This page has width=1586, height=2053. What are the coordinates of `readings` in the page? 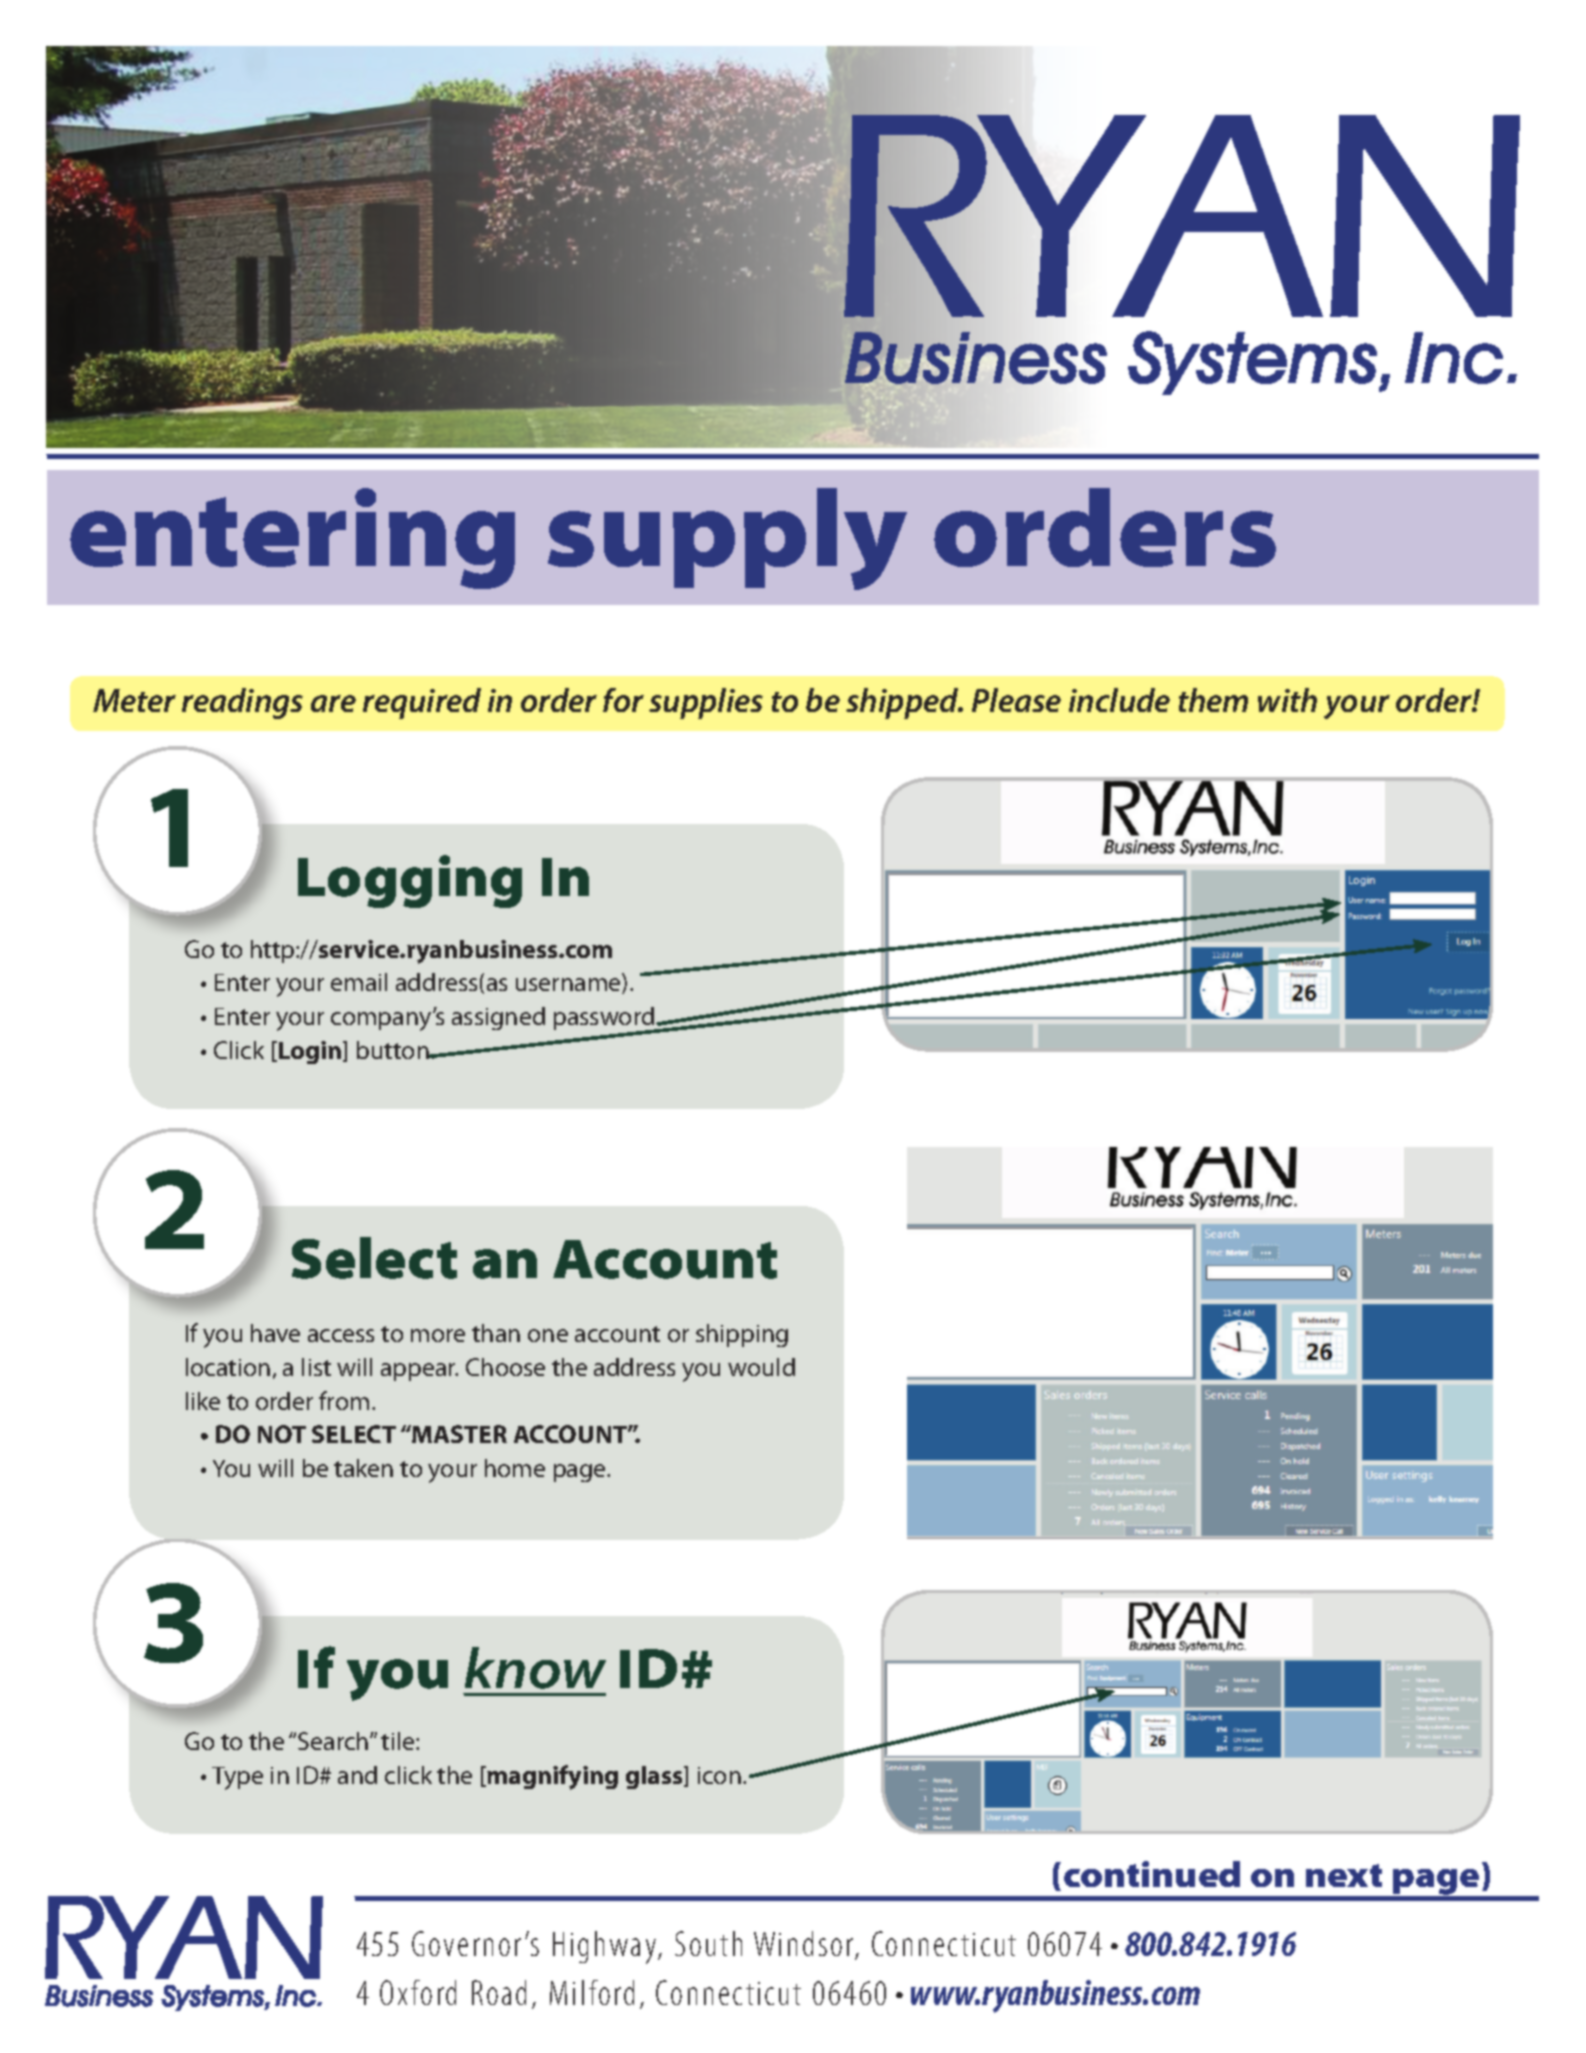 It's located at (242, 703).
